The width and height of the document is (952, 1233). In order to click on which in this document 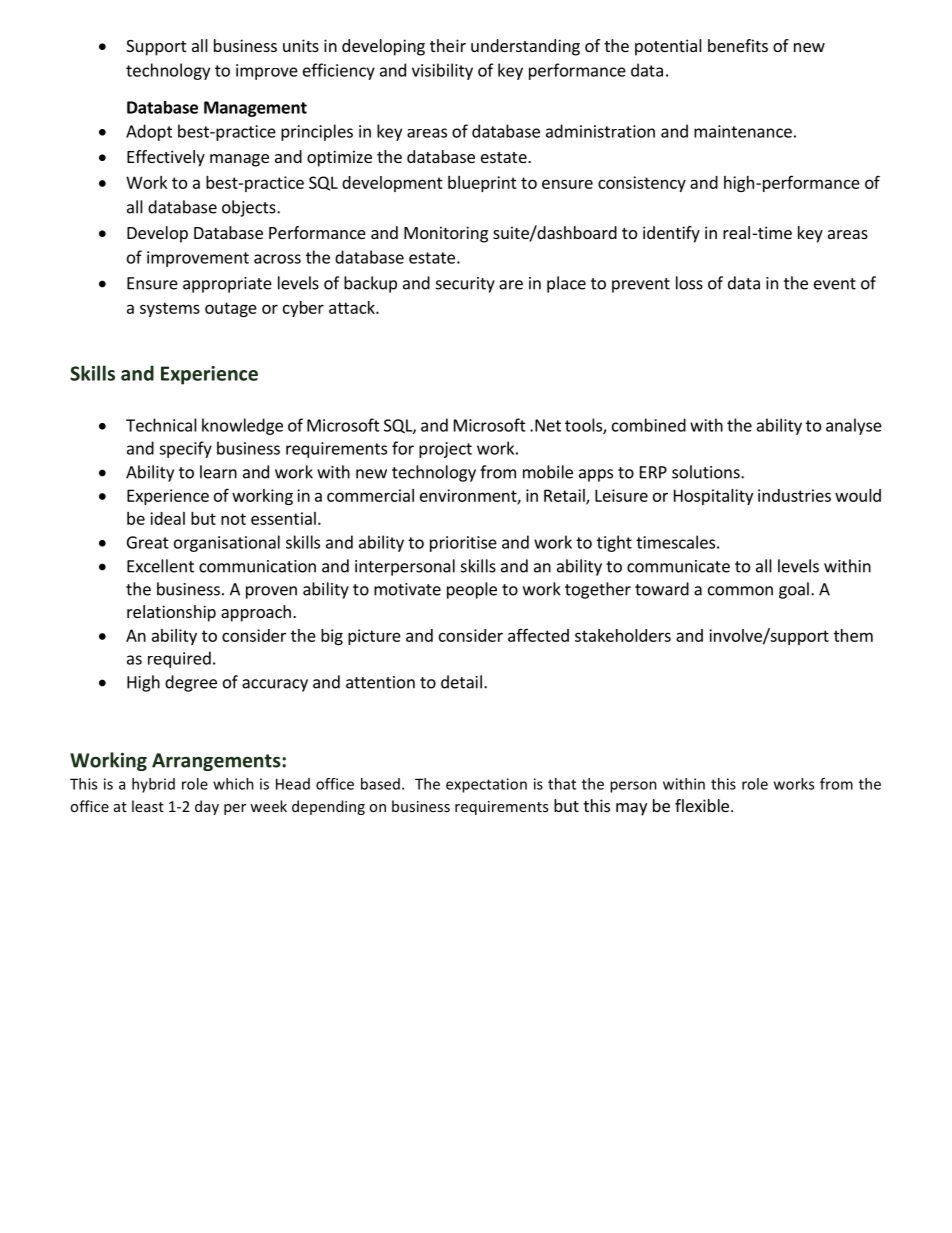, I will do `click(233, 784)`.
